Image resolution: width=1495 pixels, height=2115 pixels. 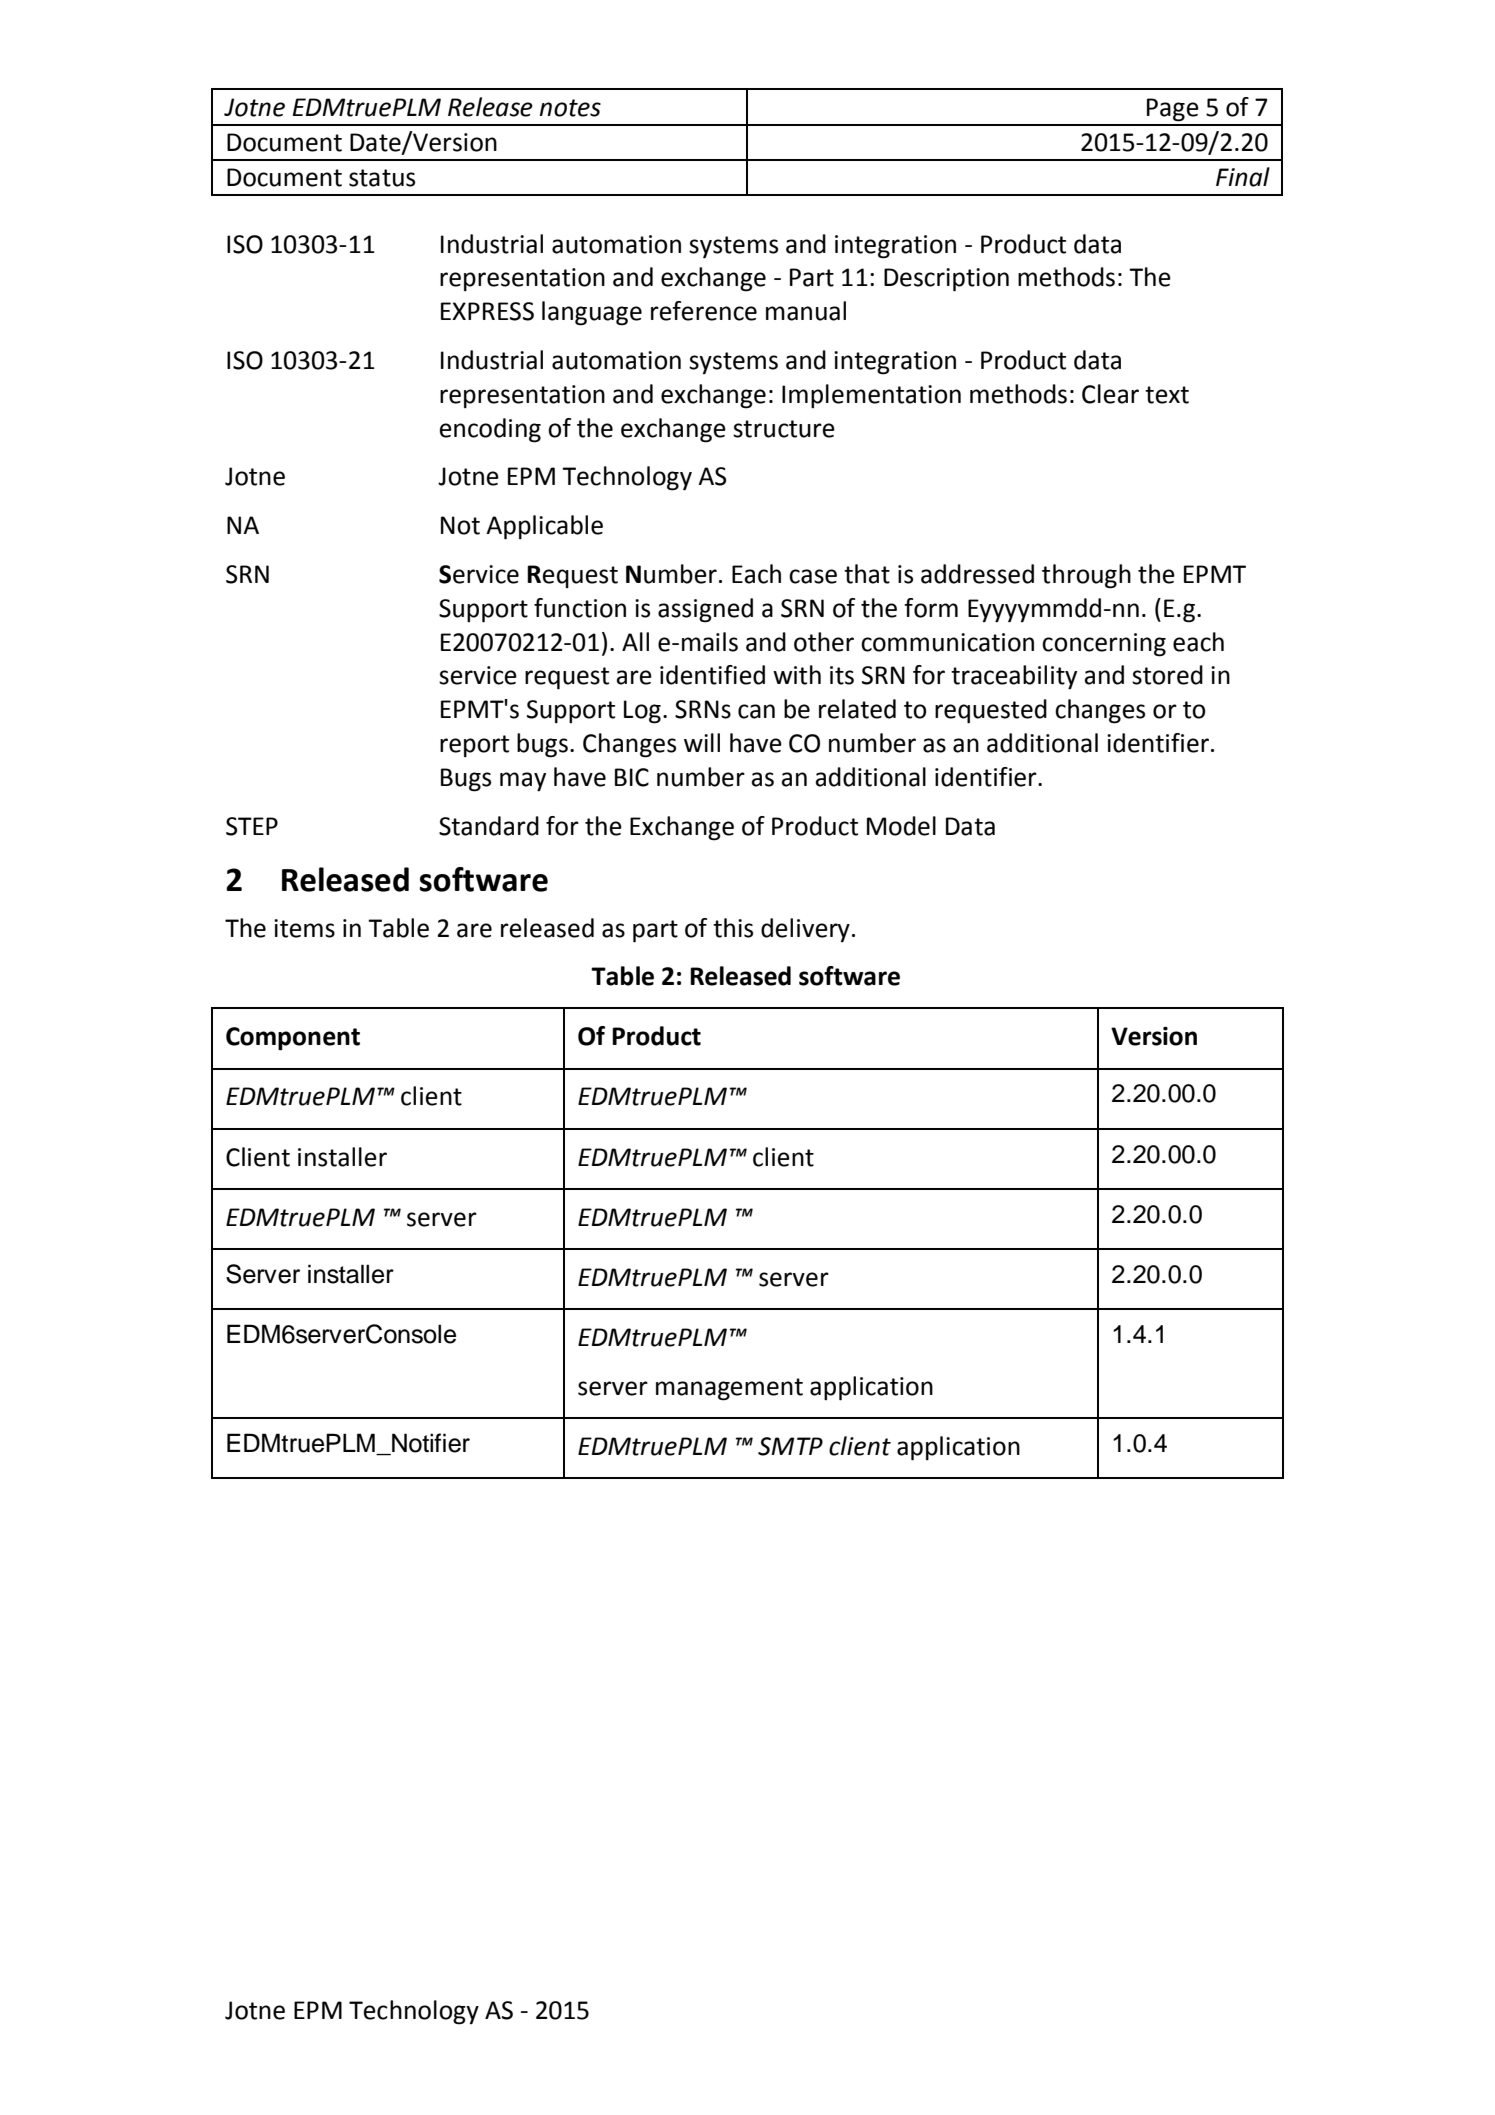 I want to click on report, so click(x=474, y=746).
